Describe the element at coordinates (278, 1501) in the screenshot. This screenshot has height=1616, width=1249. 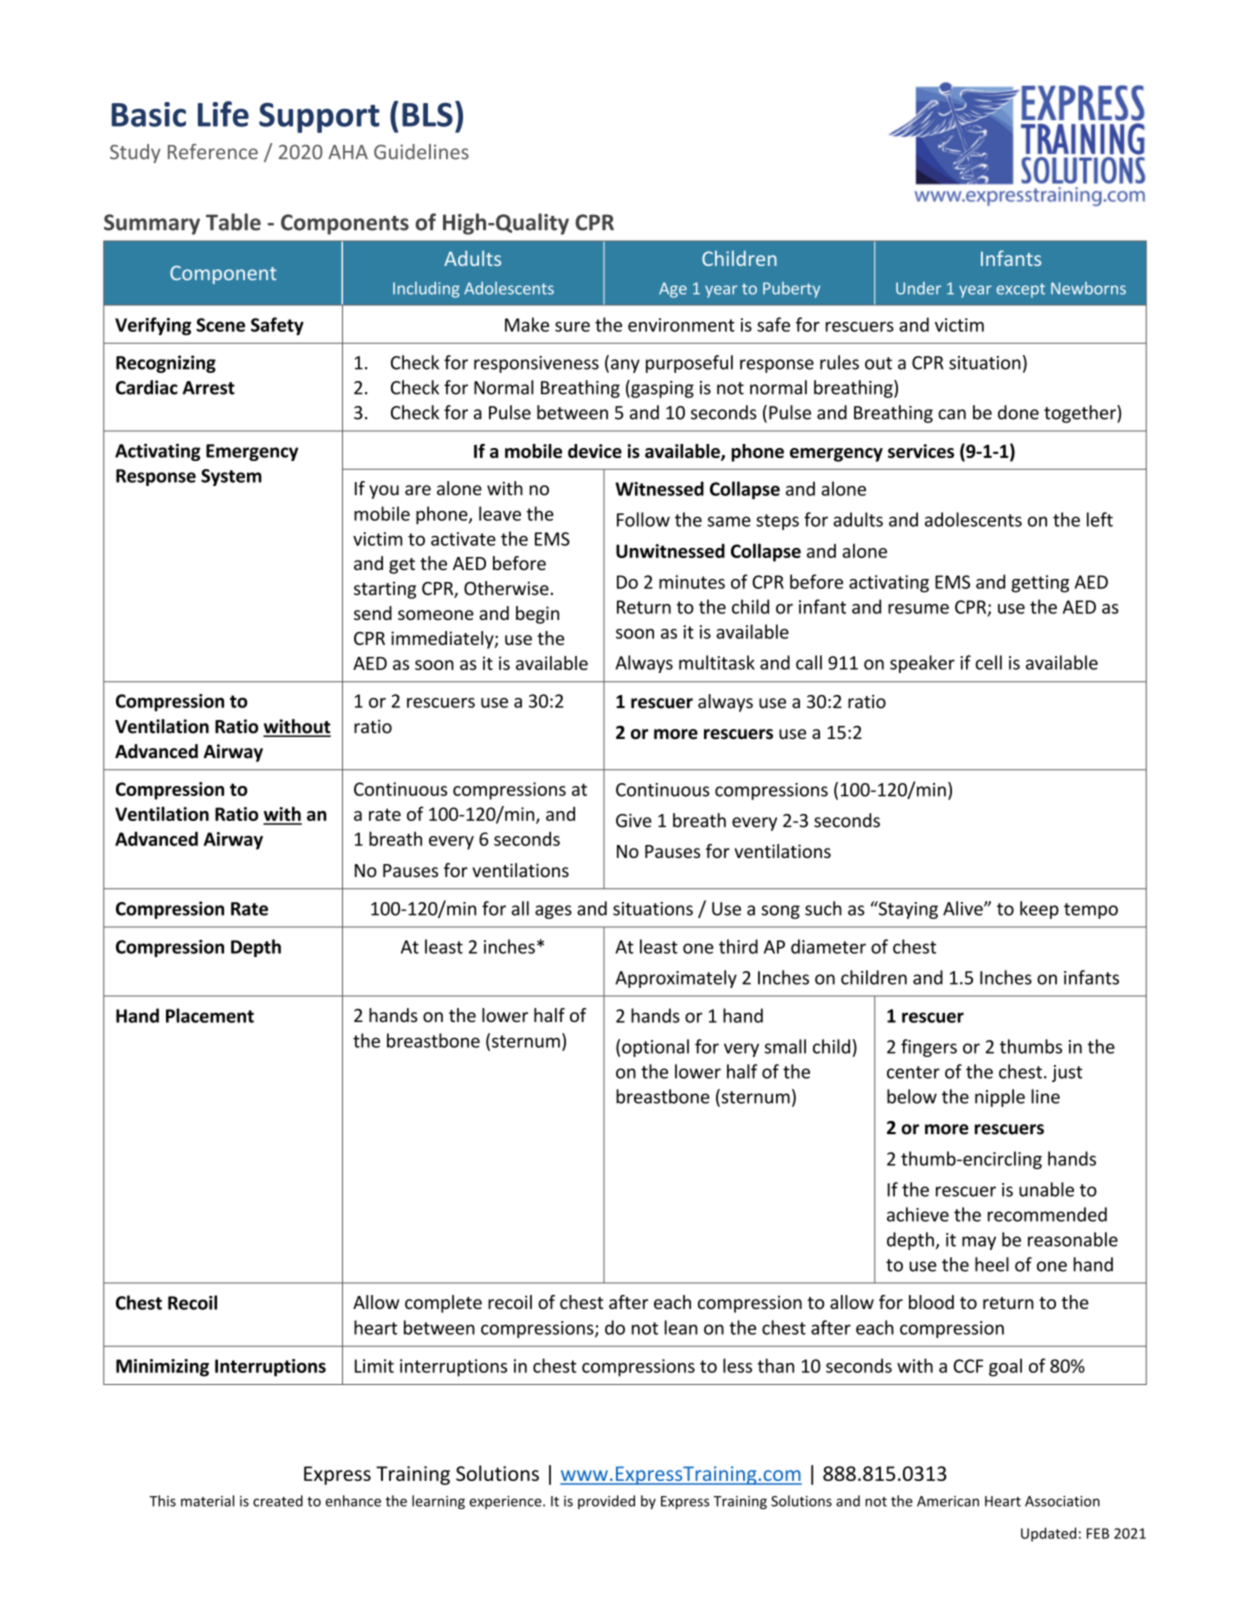
I see `created` at that location.
